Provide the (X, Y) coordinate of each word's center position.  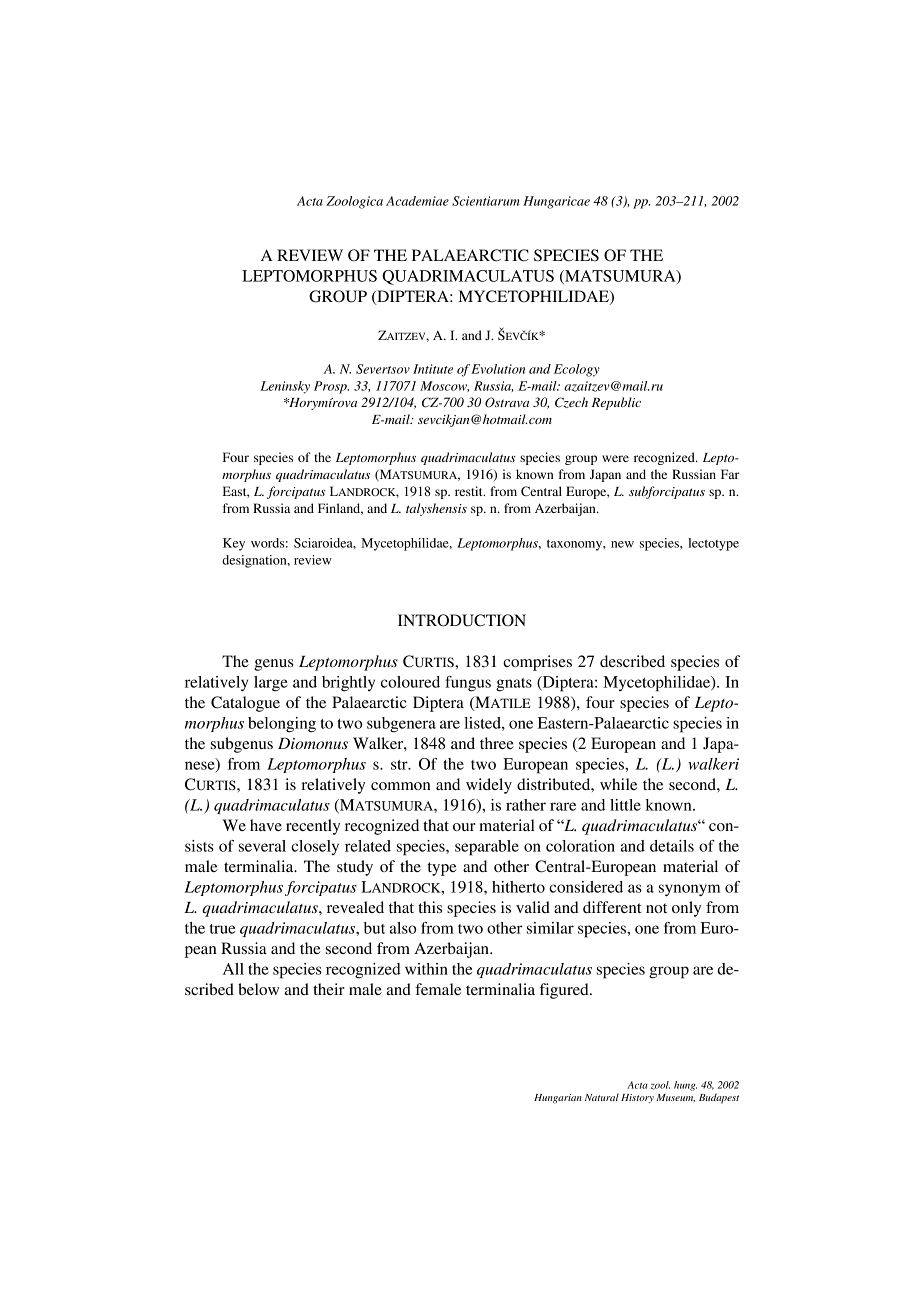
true (222, 929)
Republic (616, 403)
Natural (602, 1097)
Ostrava (507, 402)
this (430, 907)
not (656, 908)
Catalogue (245, 704)
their (329, 989)
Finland (340, 509)
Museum (675, 1098)
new (622, 544)
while (618, 784)
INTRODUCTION (462, 620)
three (497, 743)
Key (234, 544)
